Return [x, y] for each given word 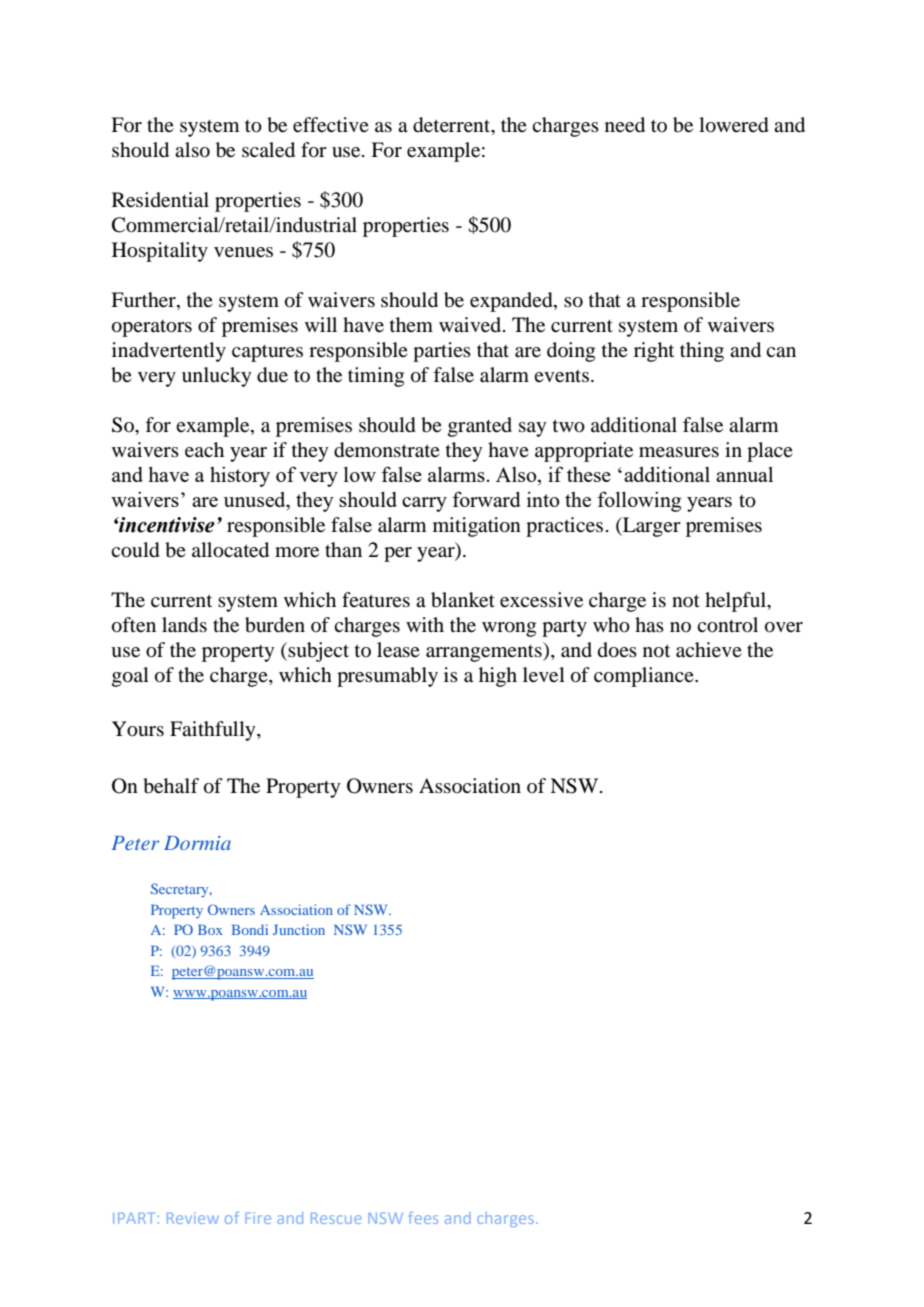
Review [193, 1218]
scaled [268, 150]
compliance [645, 677]
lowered [734, 125]
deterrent [453, 126]
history [240, 476]
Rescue [336, 1218]
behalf [171, 786]
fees [423, 1217]
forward [486, 499]
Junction [299, 929]
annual [744, 474]
